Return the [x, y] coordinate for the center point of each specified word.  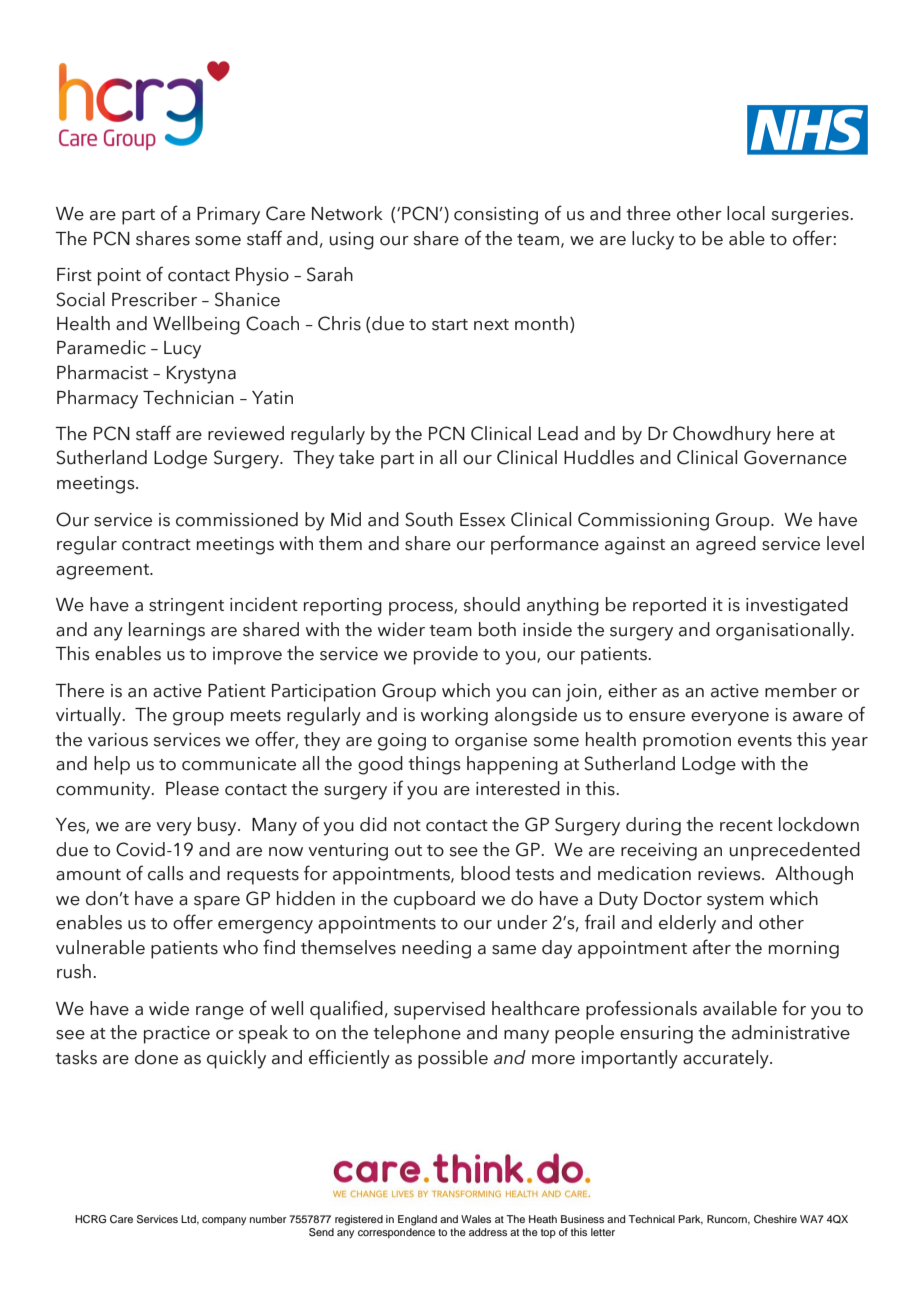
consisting [496, 216]
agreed [726, 545]
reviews [730, 874]
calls [166, 873]
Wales [476, 1219]
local [746, 213]
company [224, 1221]
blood [485, 873]
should [491, 604]
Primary [228, 216]
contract [156, 545]
